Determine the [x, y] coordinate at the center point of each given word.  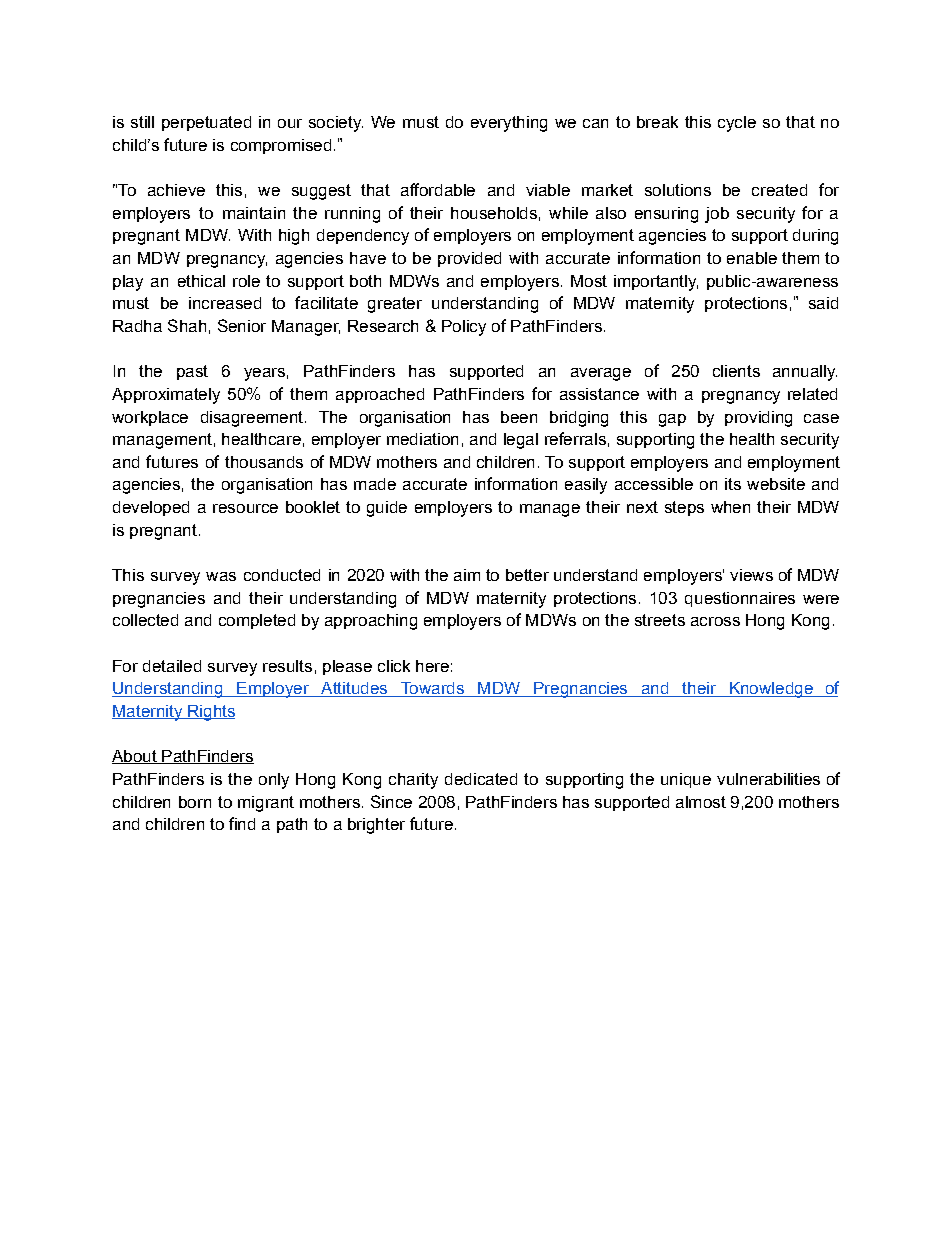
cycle [737, 124]
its [733, 484]
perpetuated [206, 123]
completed [257, 621]
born [195, 802]
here [432, 666]
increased [225, 303]
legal [521, 441]
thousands [264, 462]
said [823, 303]
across [715, 621]
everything [509, 124]
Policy [464, 328]
